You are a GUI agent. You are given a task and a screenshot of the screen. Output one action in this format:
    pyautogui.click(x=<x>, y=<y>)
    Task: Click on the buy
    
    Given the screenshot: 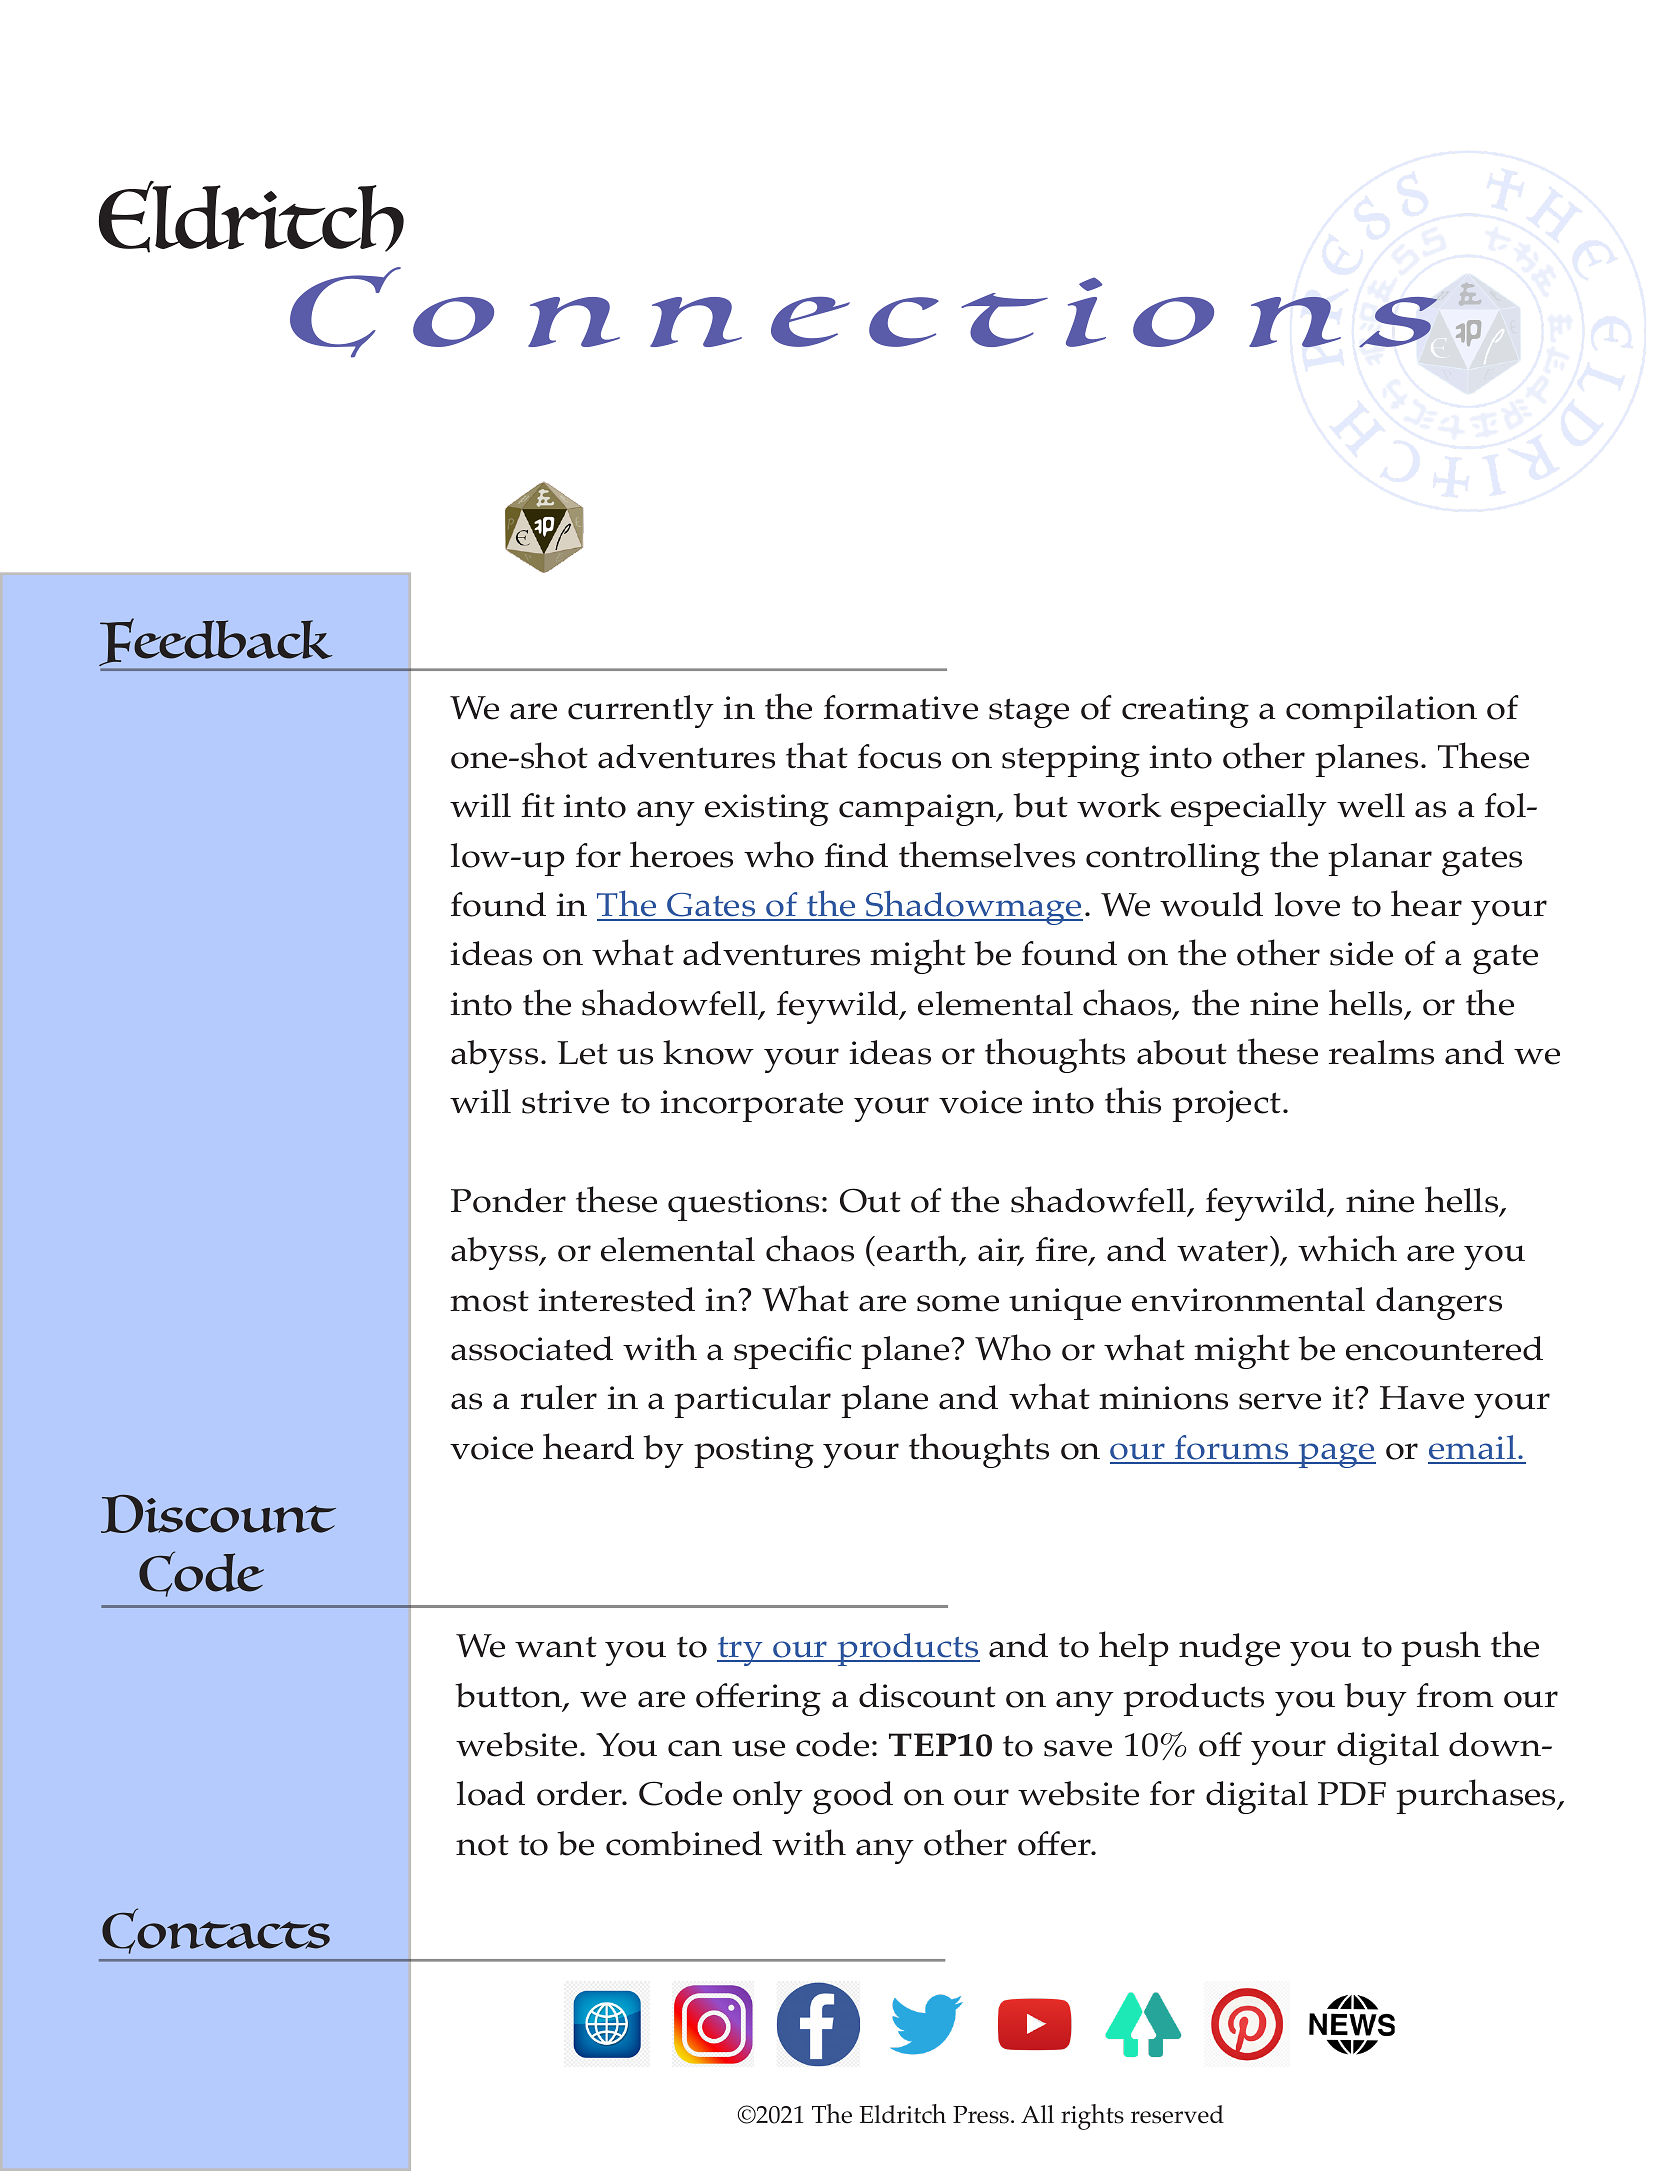 What is the action you would take?
    pyautogui.click(x=1375, y=1699)
